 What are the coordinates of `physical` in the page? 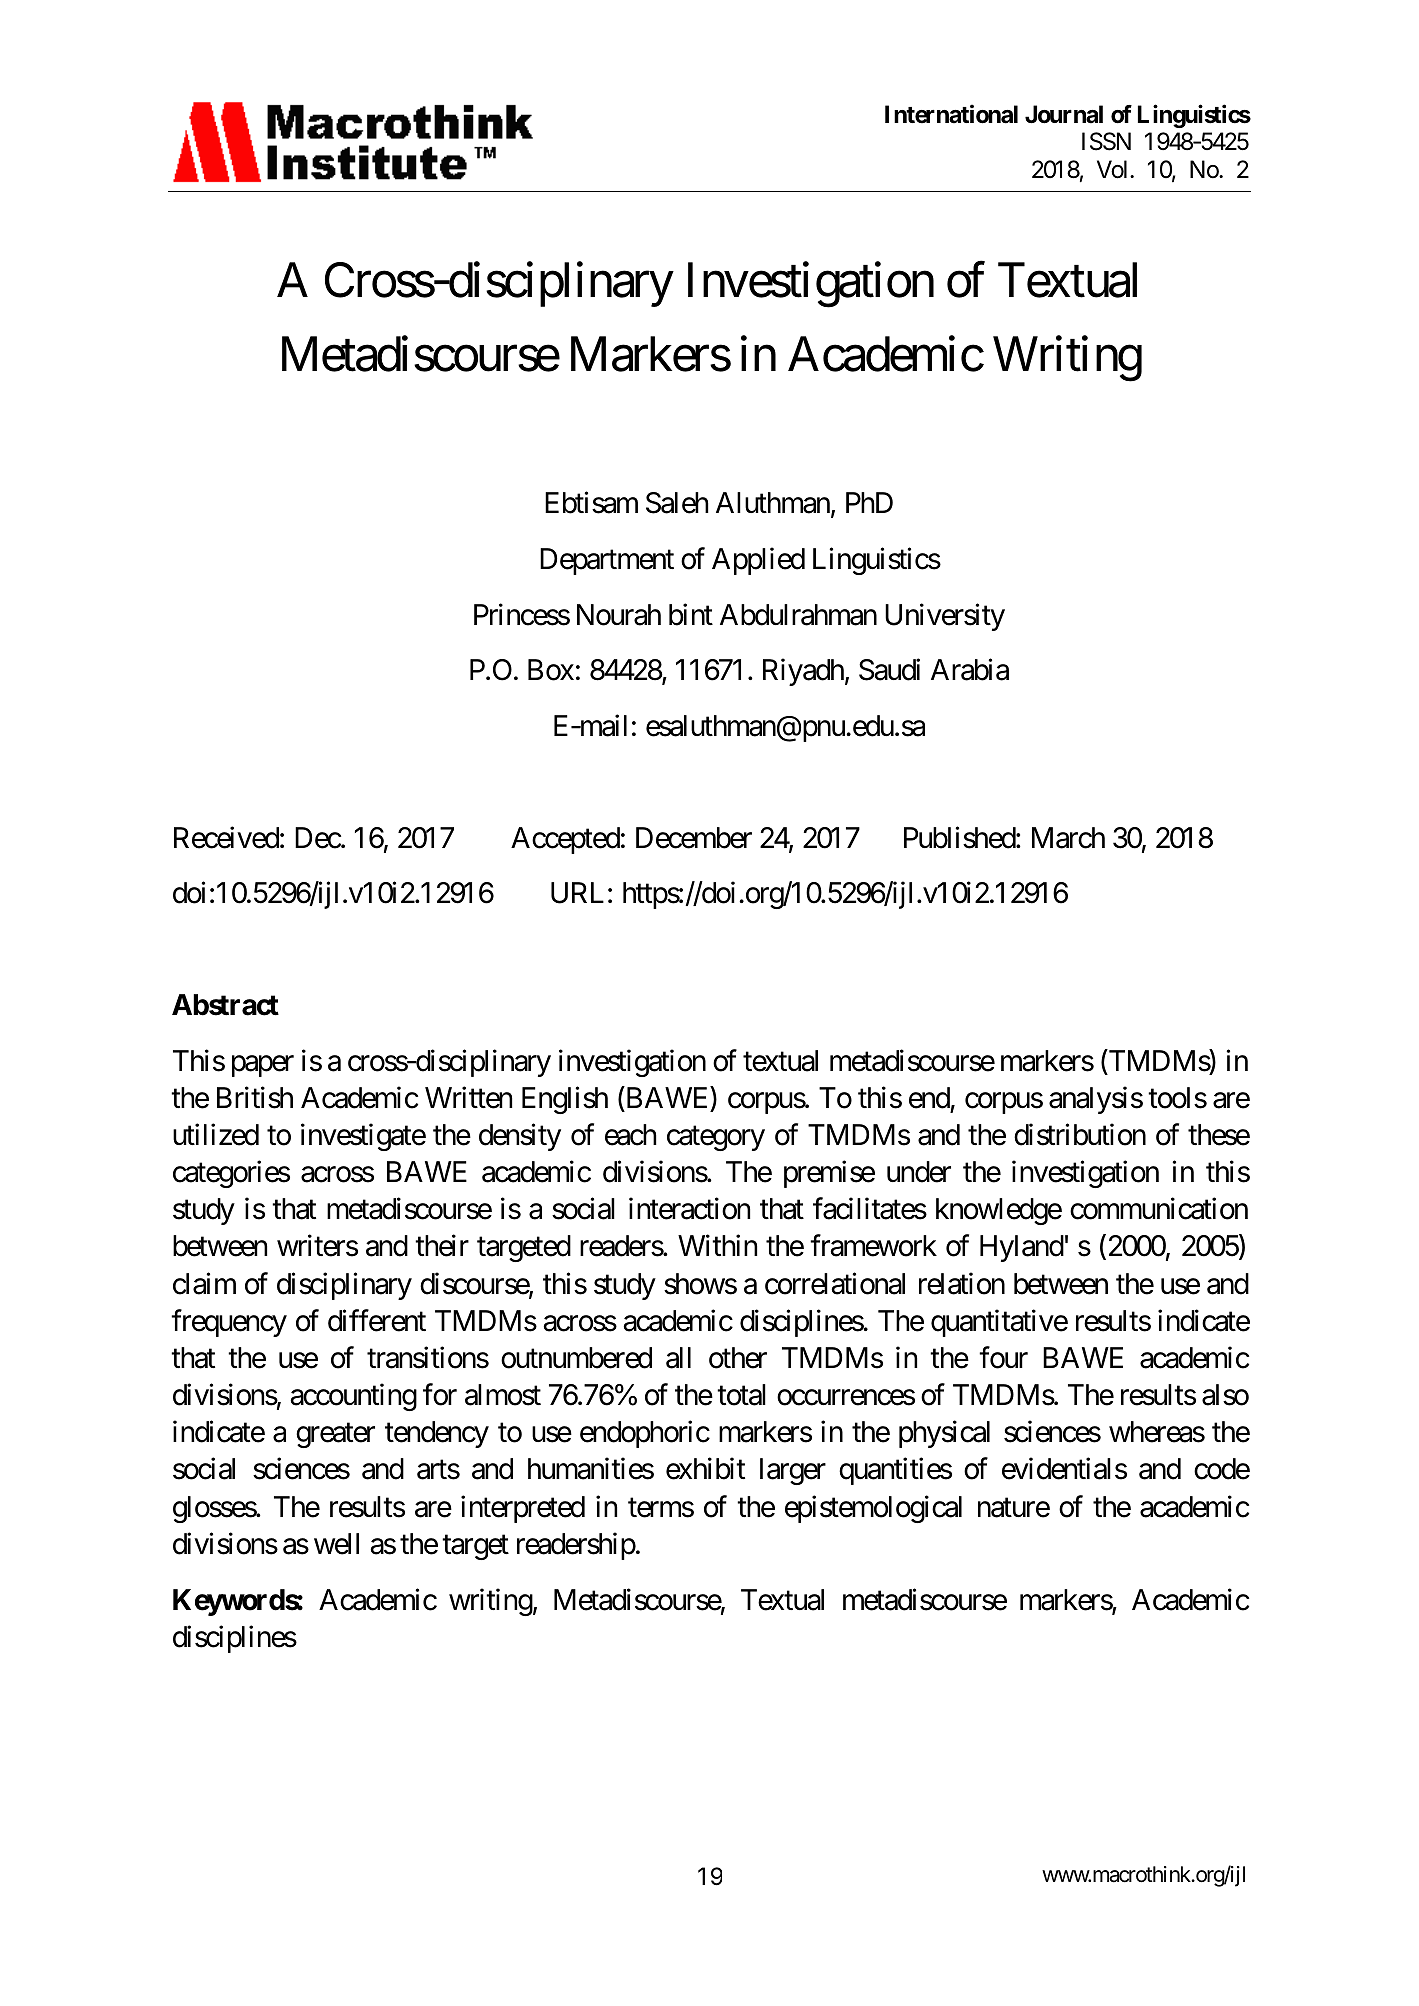 It's located at (944, 1434).
